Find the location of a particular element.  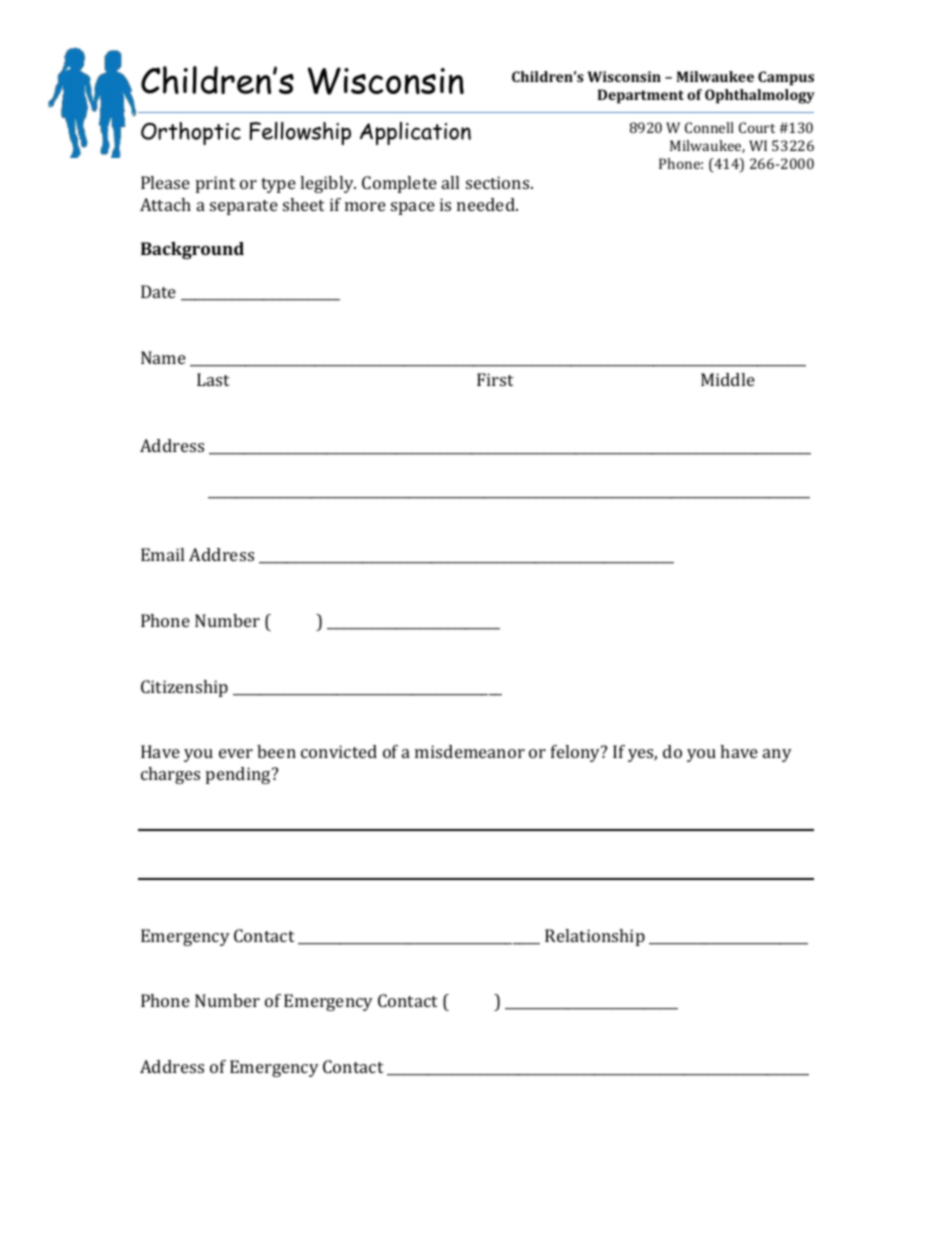

Application is located at coordinates (415, 133).
